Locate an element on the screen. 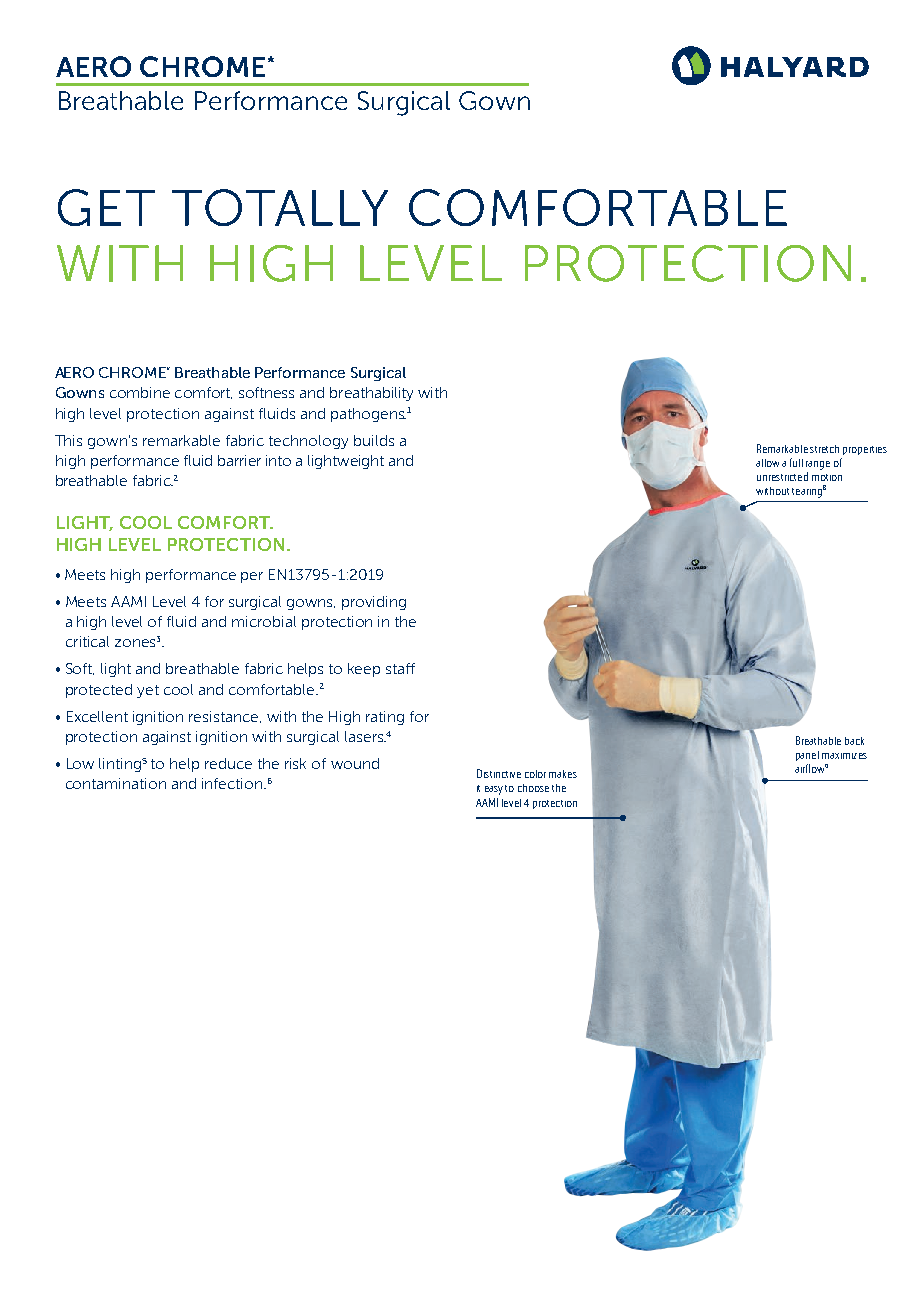  Distinctive is located at coordinates (499, 773).
